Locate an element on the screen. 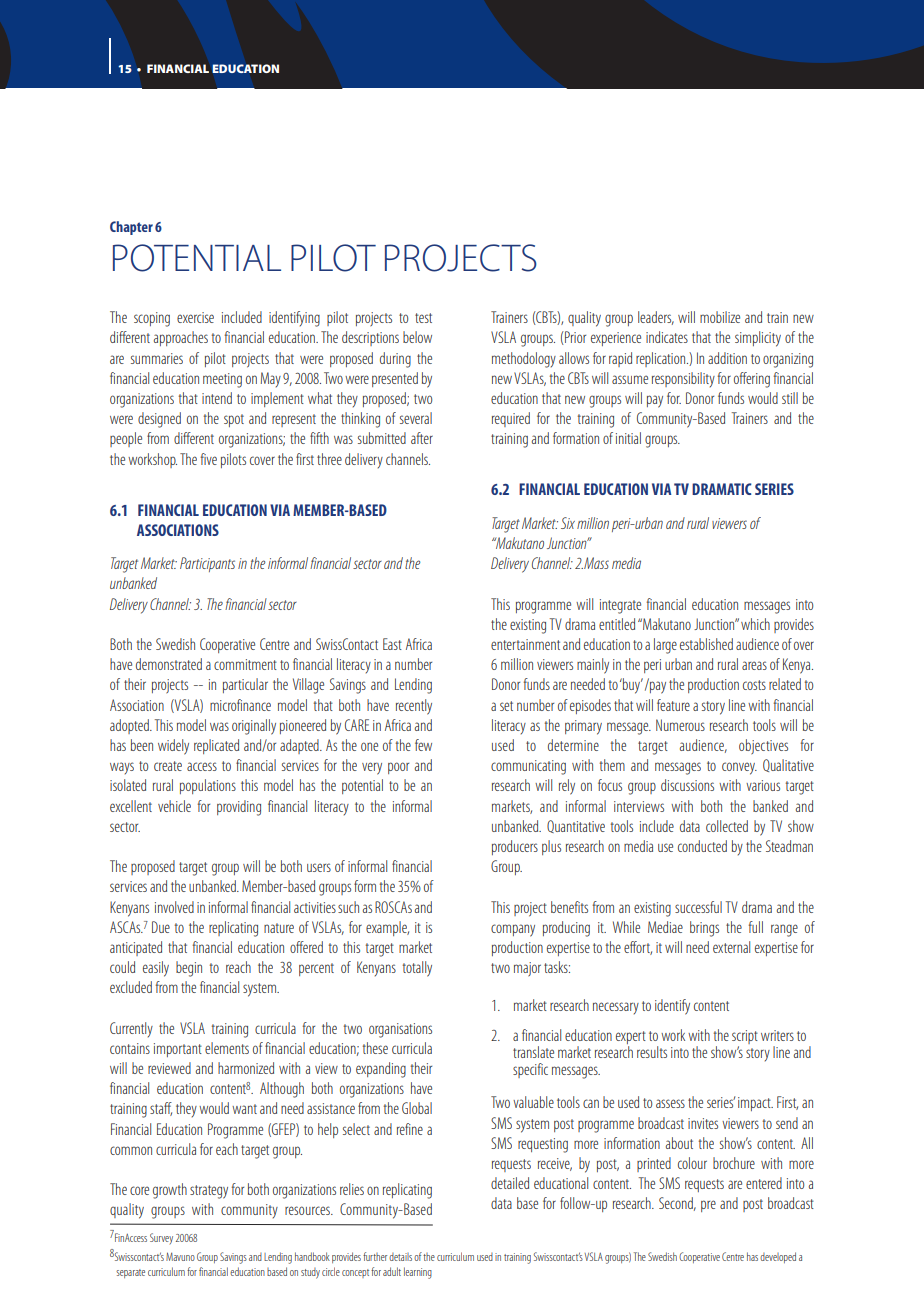  replicated is located at coordinates (216, 746).
